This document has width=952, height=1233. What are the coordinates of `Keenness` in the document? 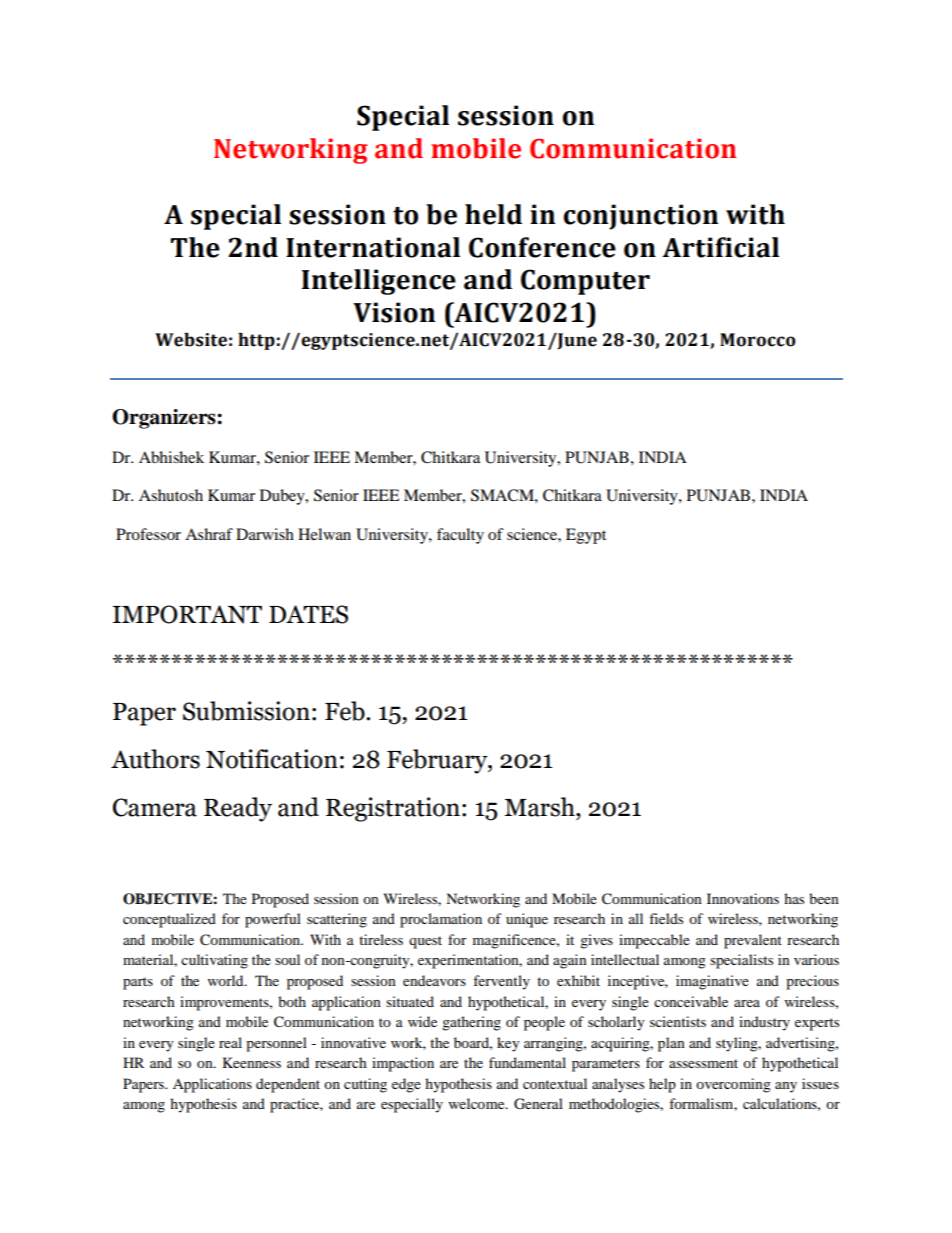 It's located at (252, 1062).
